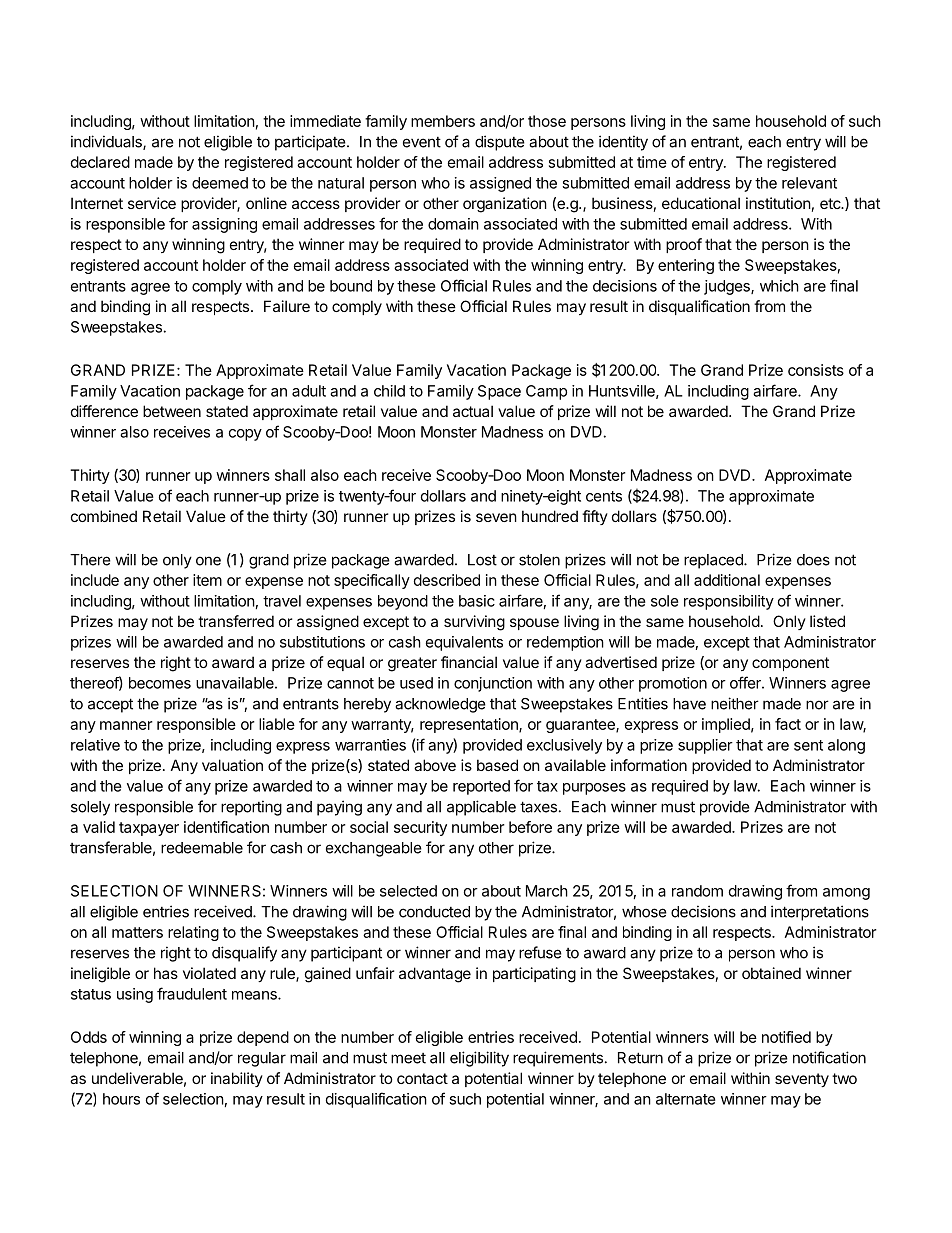  I want to click on actual, so click(473, 411).
